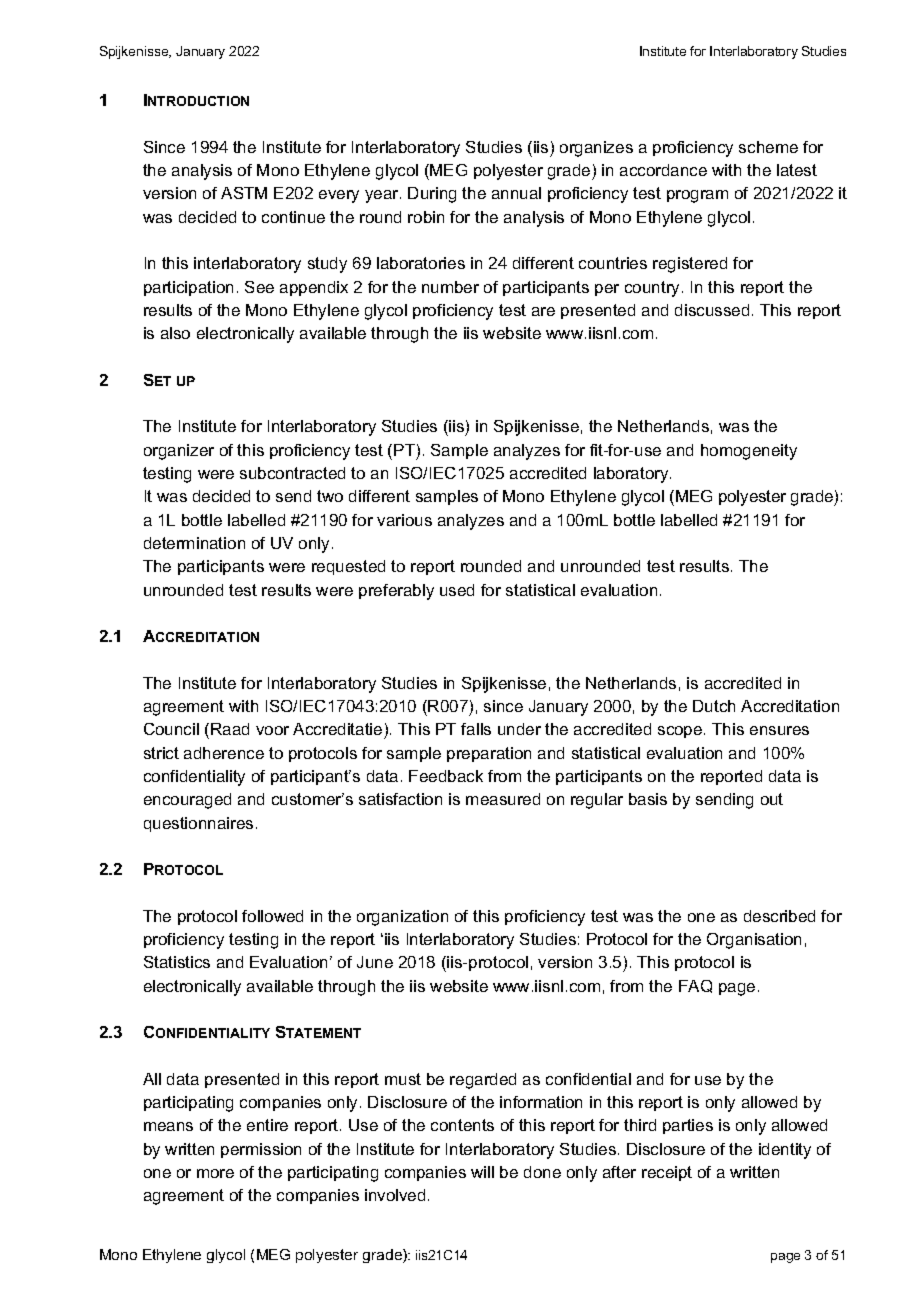  Describe the element at coordinates (272, 730) in the screenshot. I see `voor` at that location.
